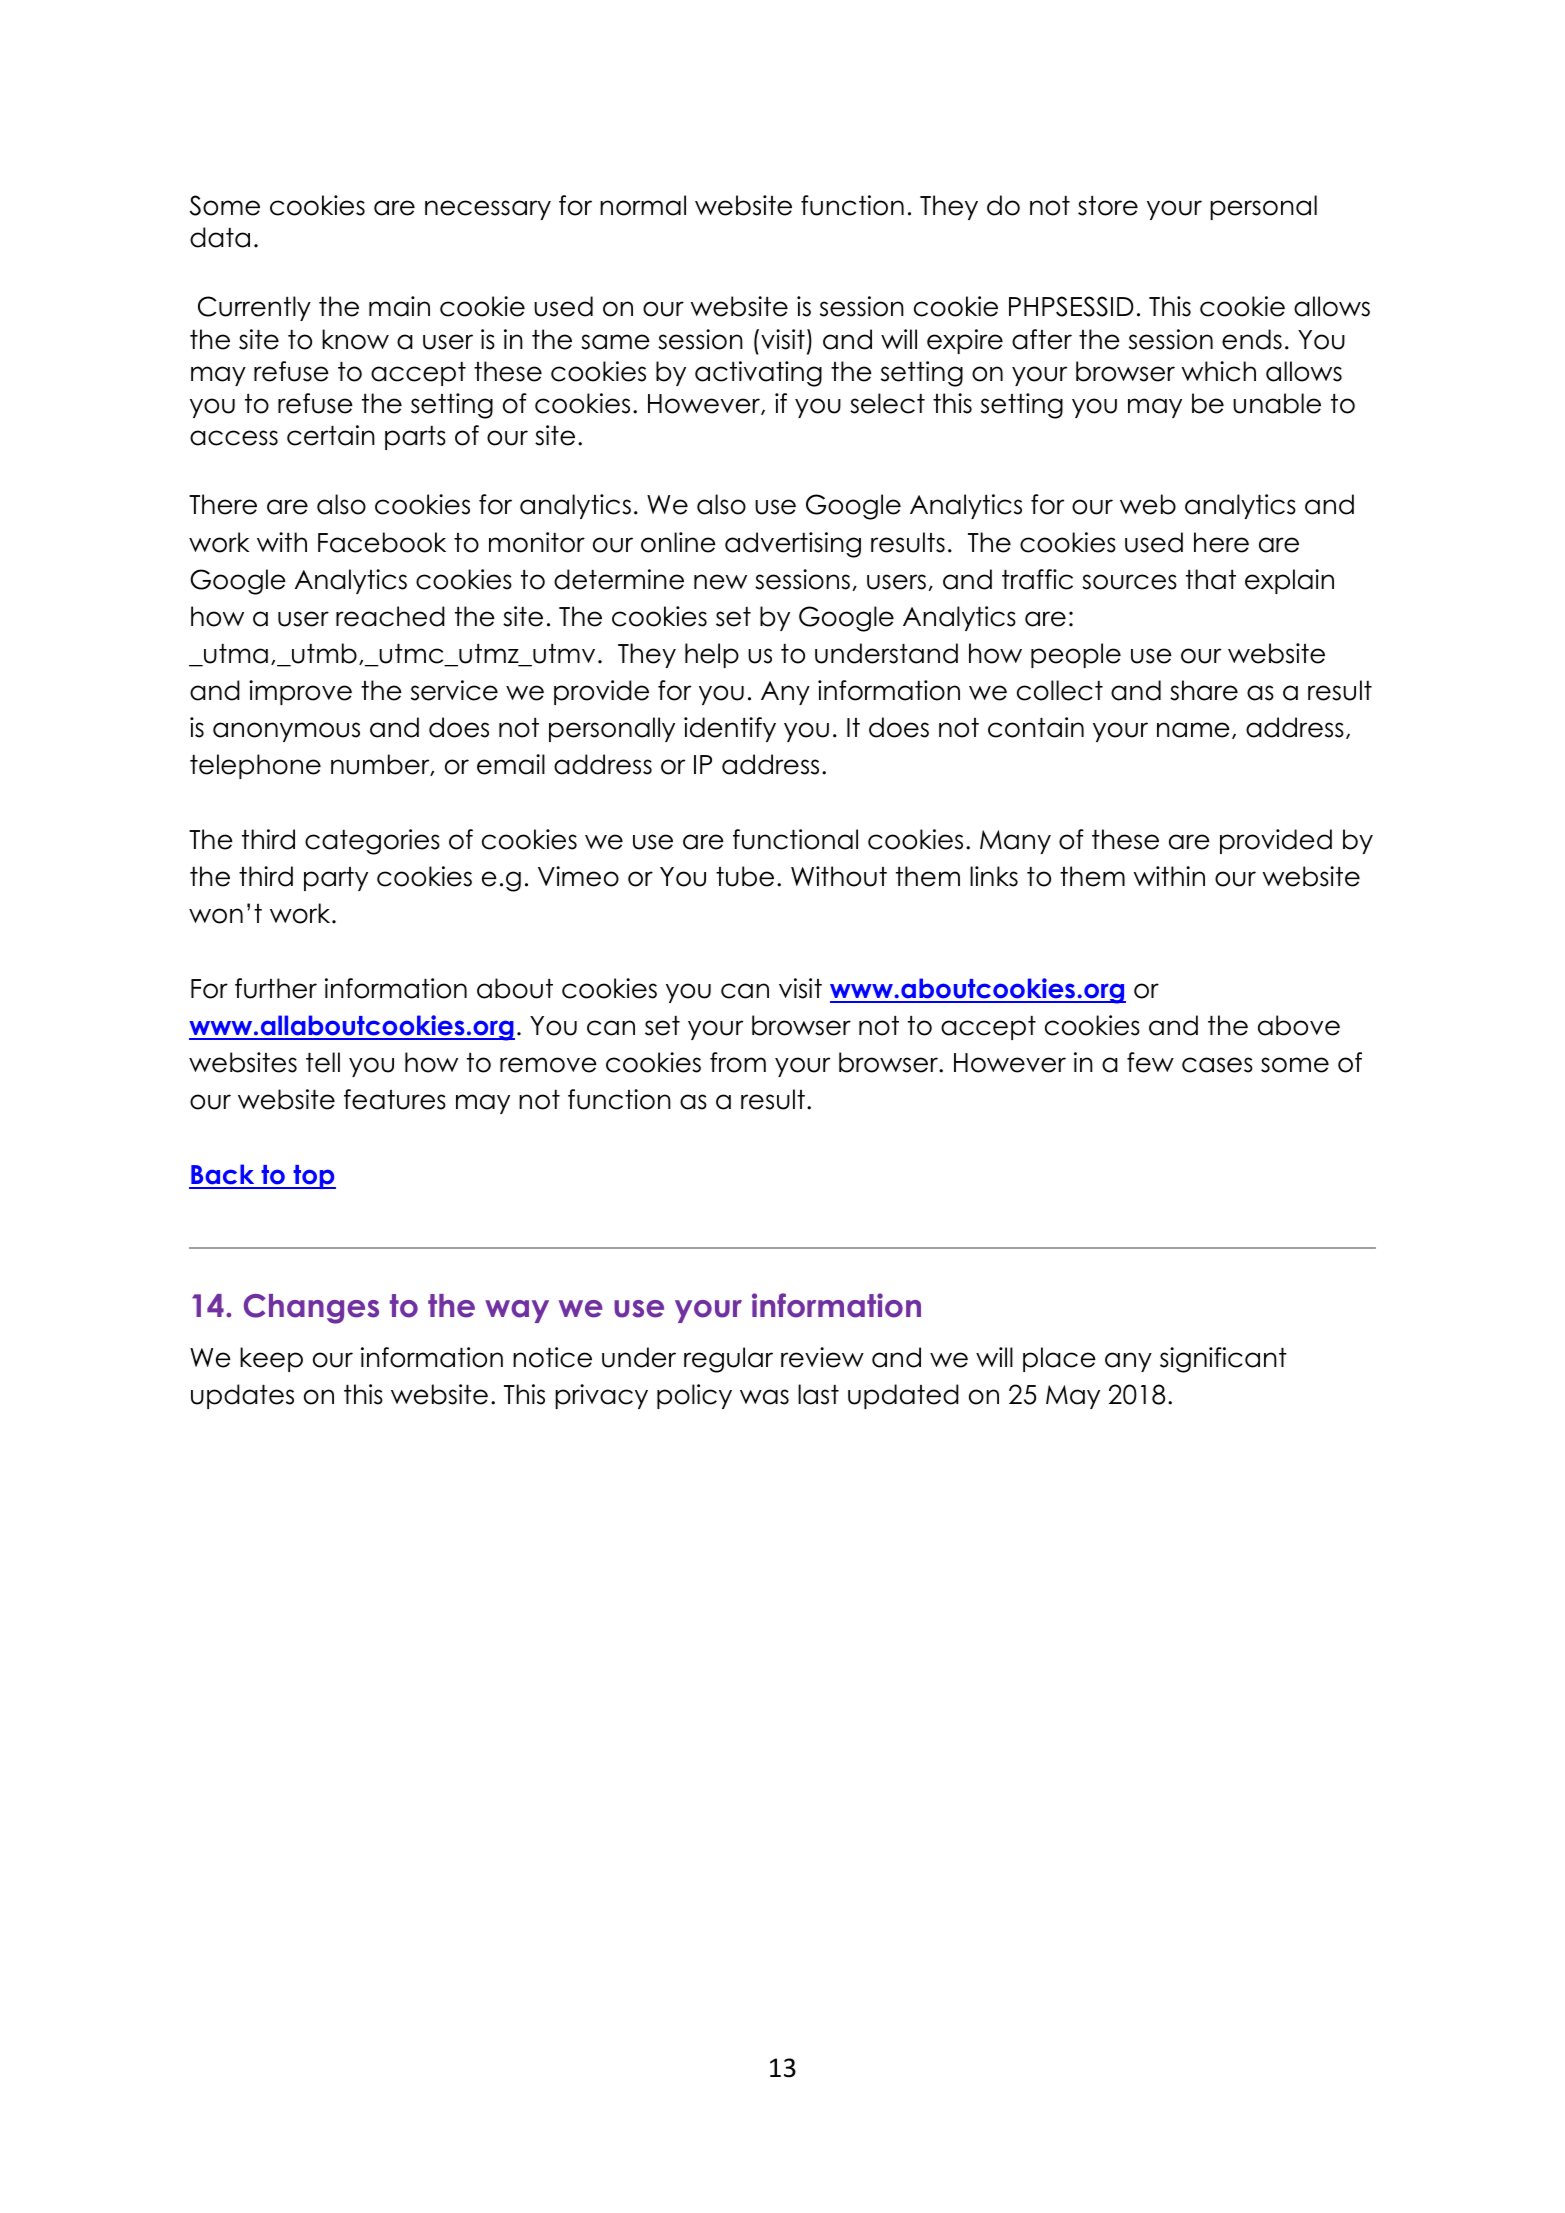 The height and width of the page is (2213, 1565). I want to click on normal, so click(643, 205).
